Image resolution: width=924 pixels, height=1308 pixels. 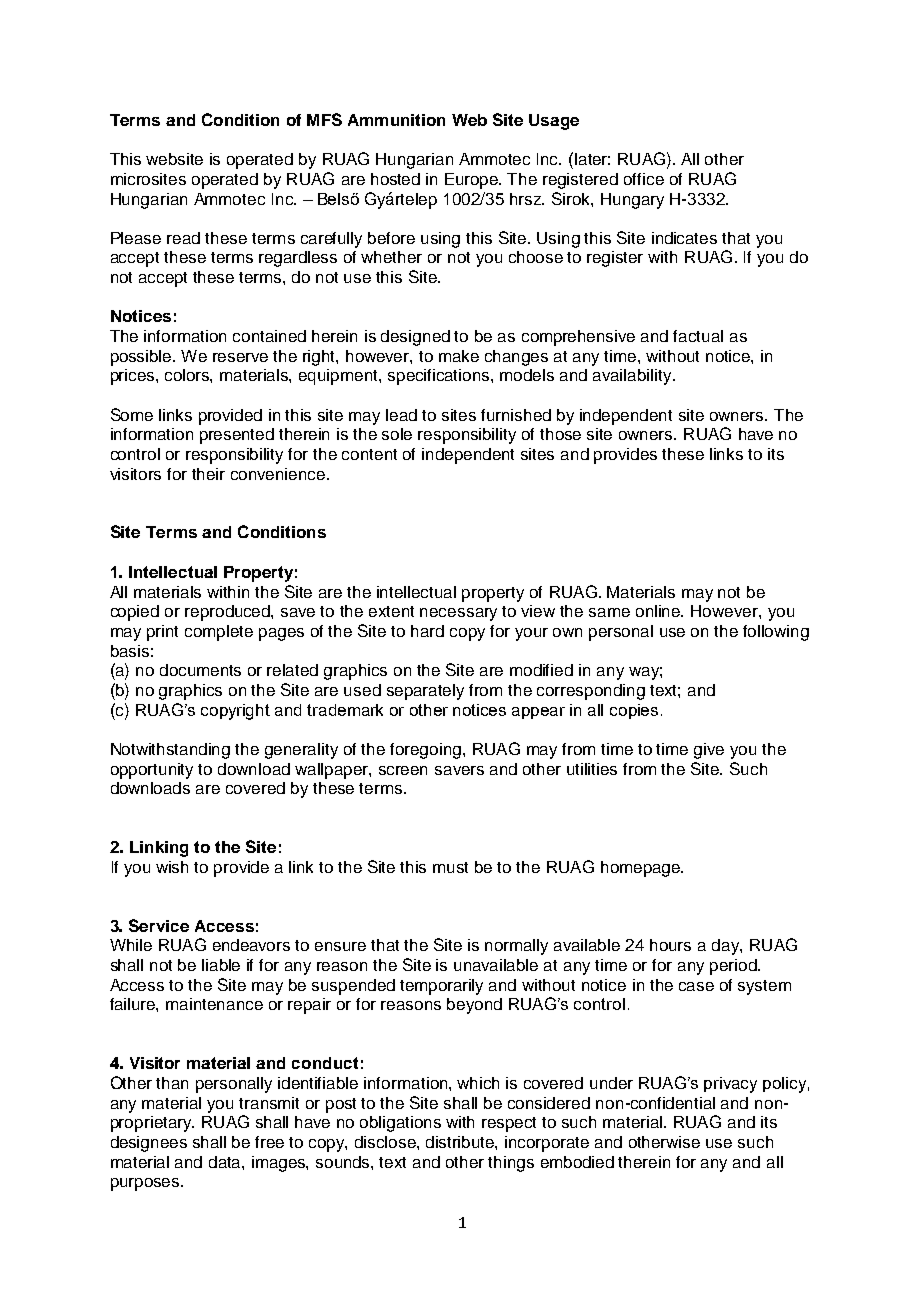 I want to click on read, so click(x=183, y=238).
